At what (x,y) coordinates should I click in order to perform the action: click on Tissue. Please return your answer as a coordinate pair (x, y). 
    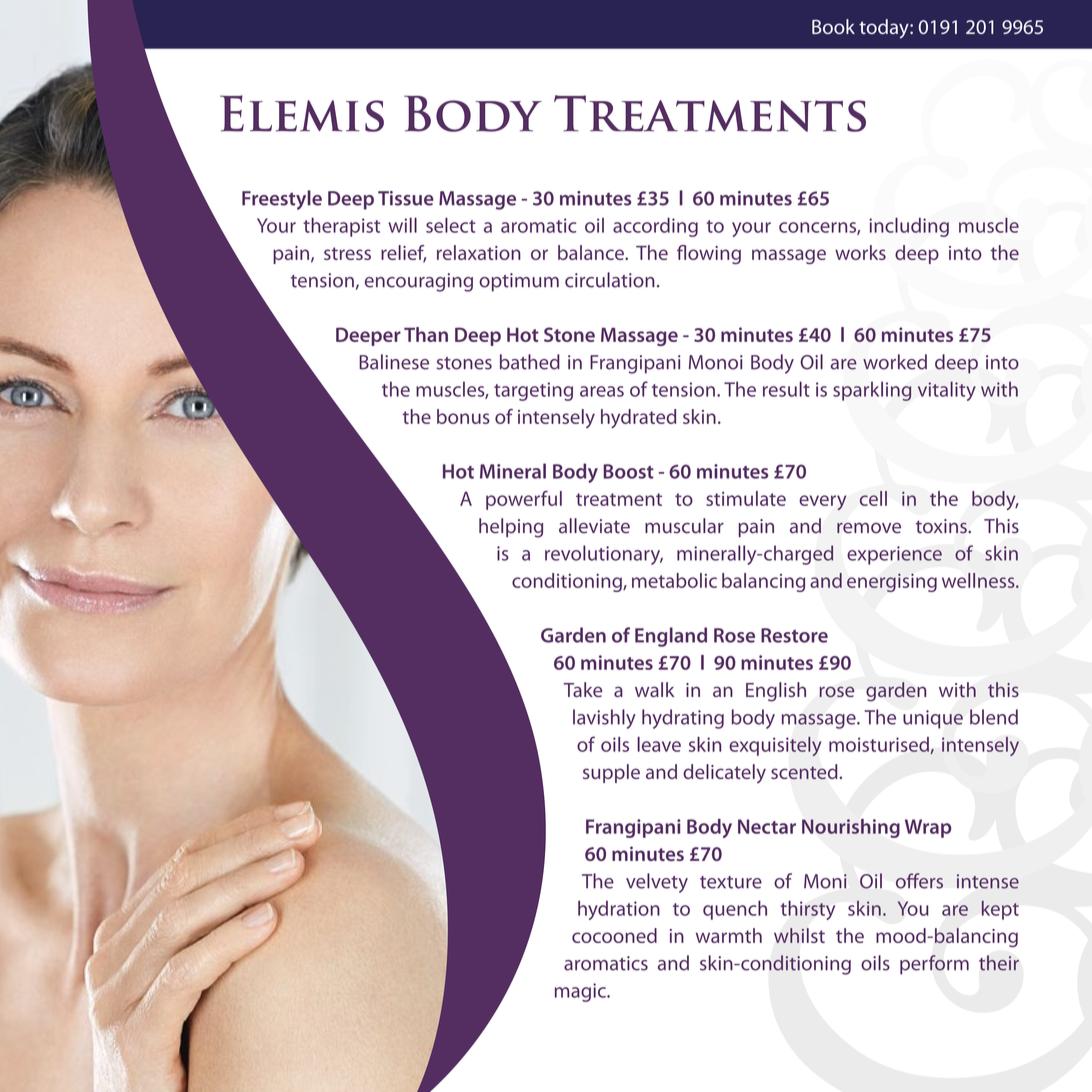
    Looking at the image, I should click on (406, 198).
